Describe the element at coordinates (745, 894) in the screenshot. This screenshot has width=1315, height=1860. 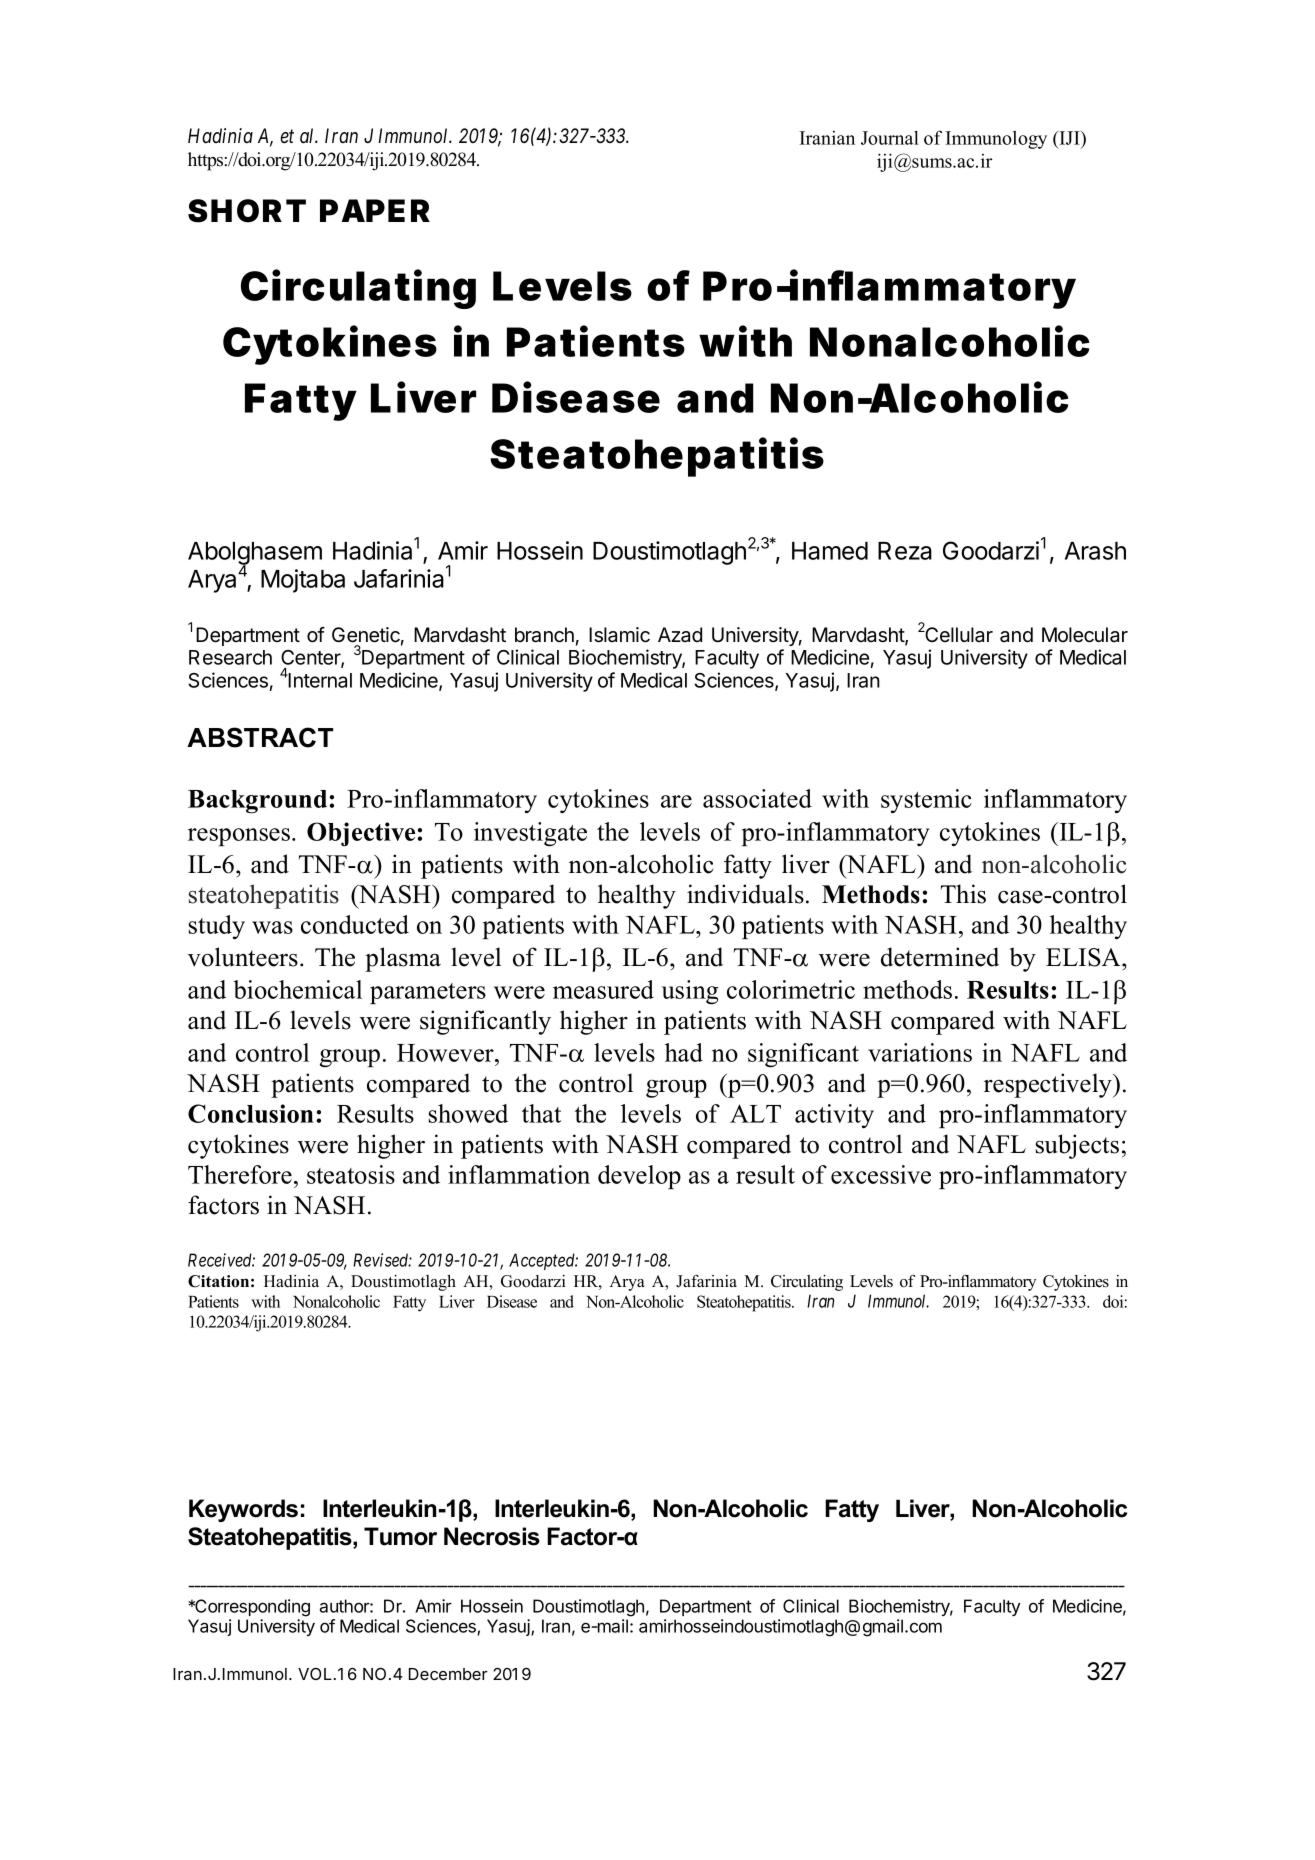
I see `individuals` at that location.
